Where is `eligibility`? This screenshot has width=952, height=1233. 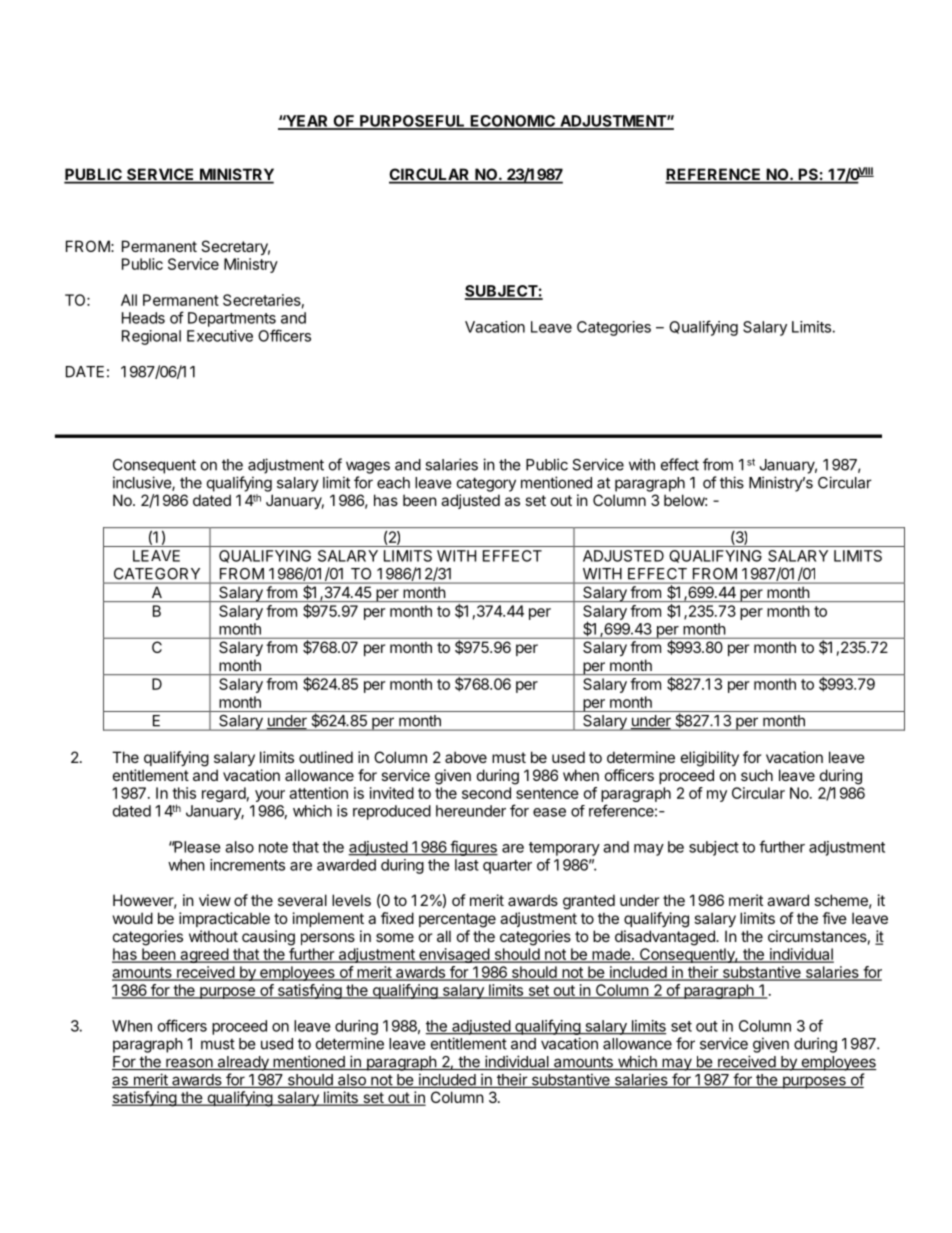 eligibility is located at coordinates (710, 759).
